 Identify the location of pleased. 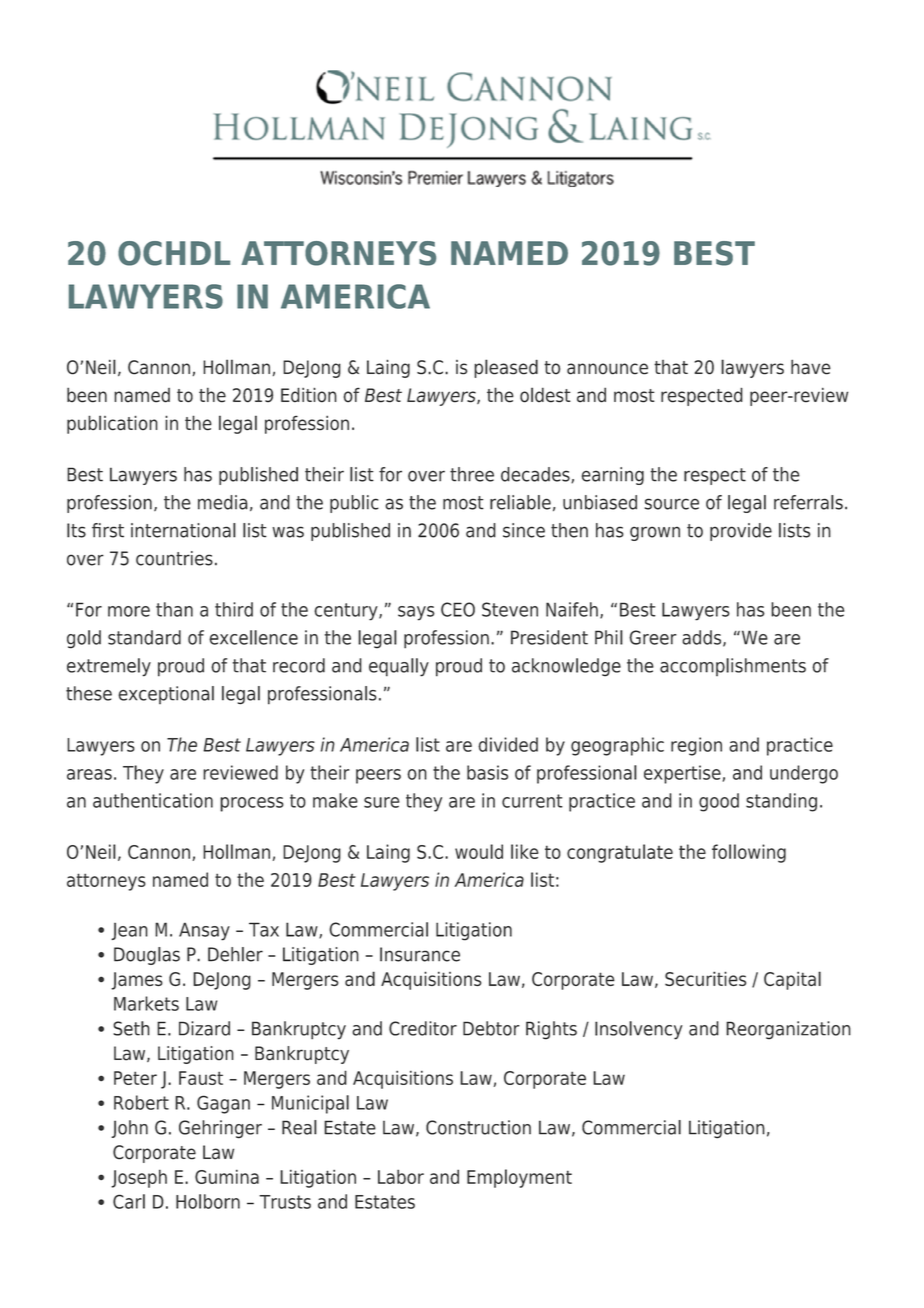
(506, 368).
